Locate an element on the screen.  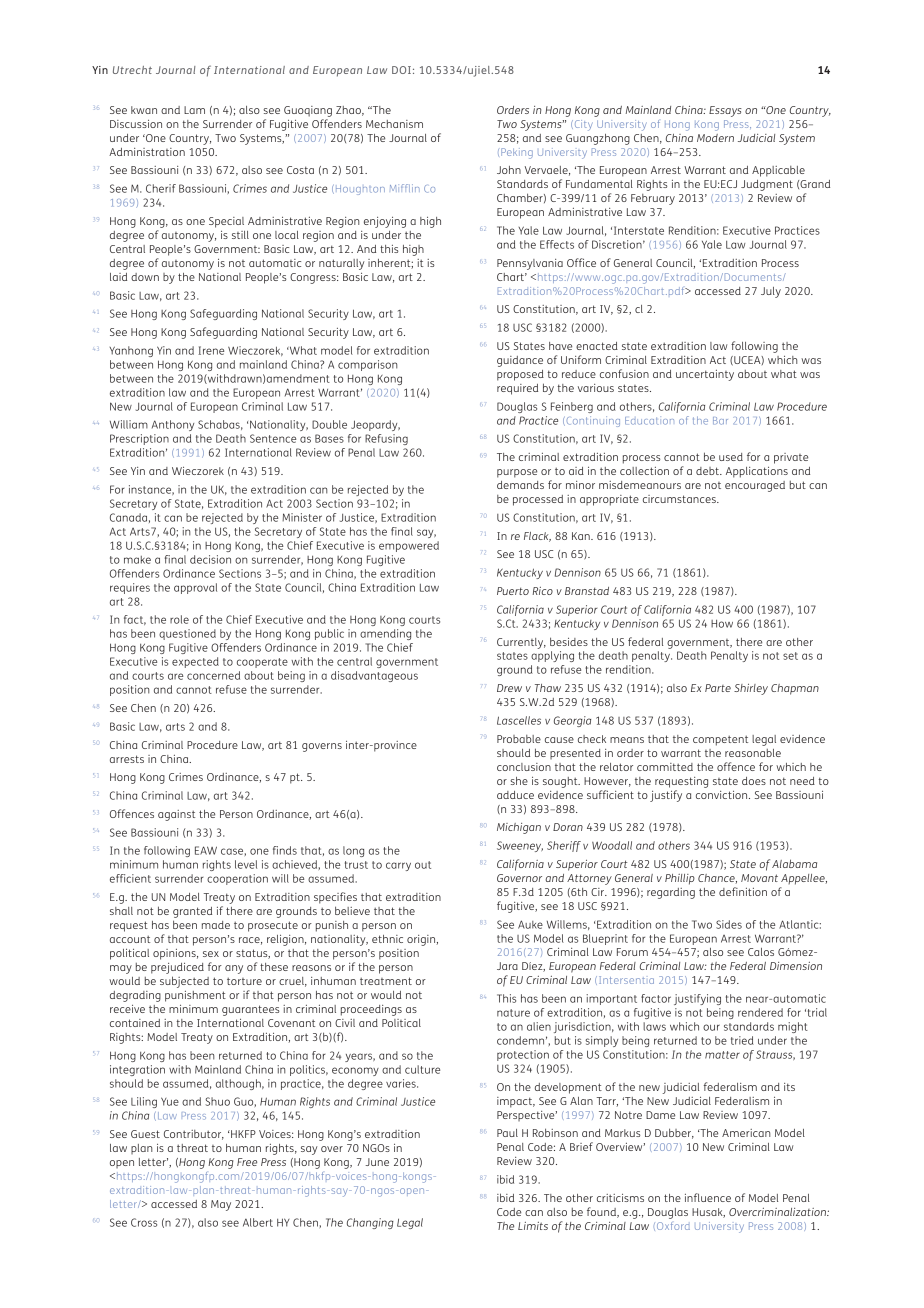
expected is located at coordinates (195, 662).
